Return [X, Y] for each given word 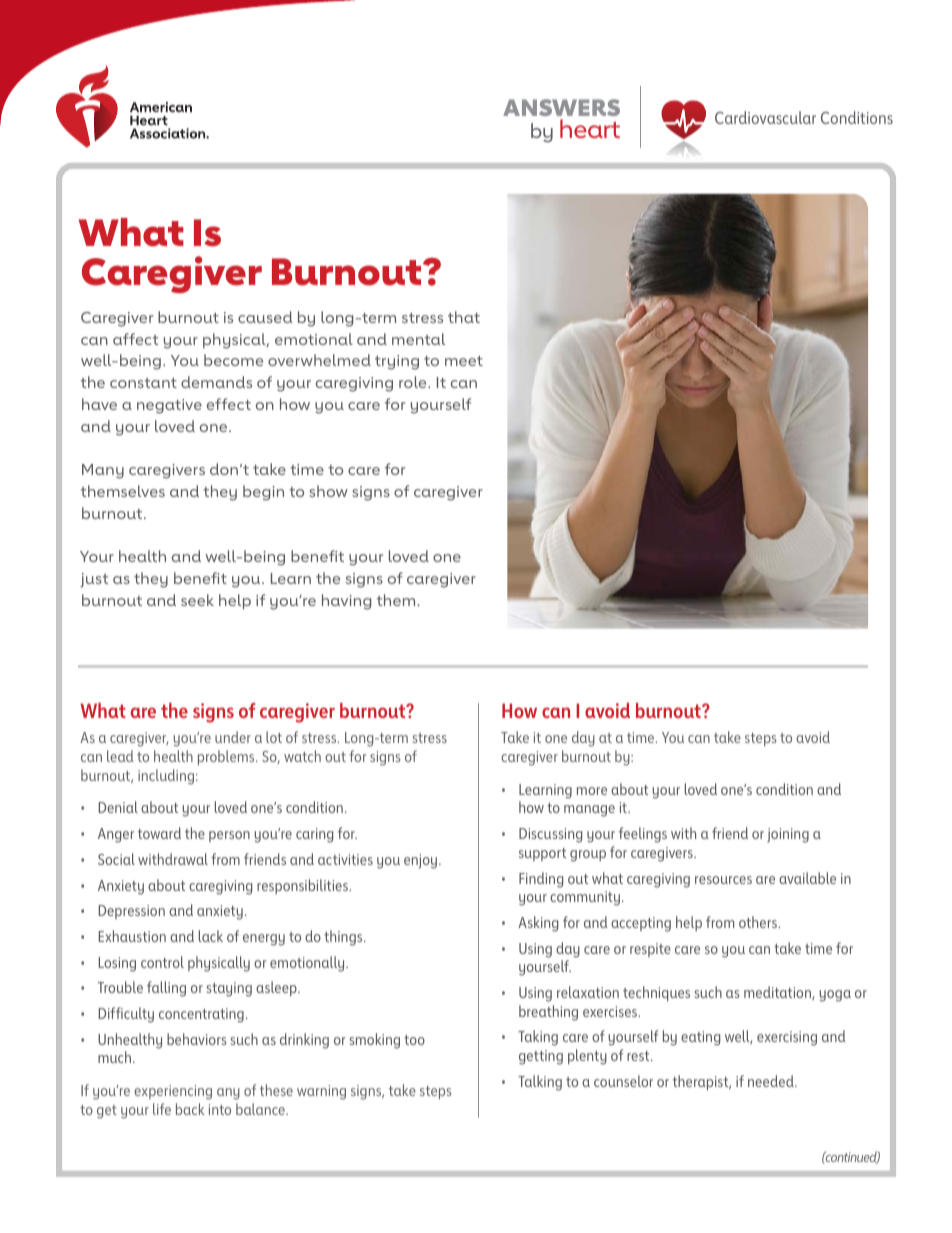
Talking [540, 1083]
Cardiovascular [765, 117]
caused [265, 317]
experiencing [173, 1092]
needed [772, 1081]
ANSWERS [561, 107]
